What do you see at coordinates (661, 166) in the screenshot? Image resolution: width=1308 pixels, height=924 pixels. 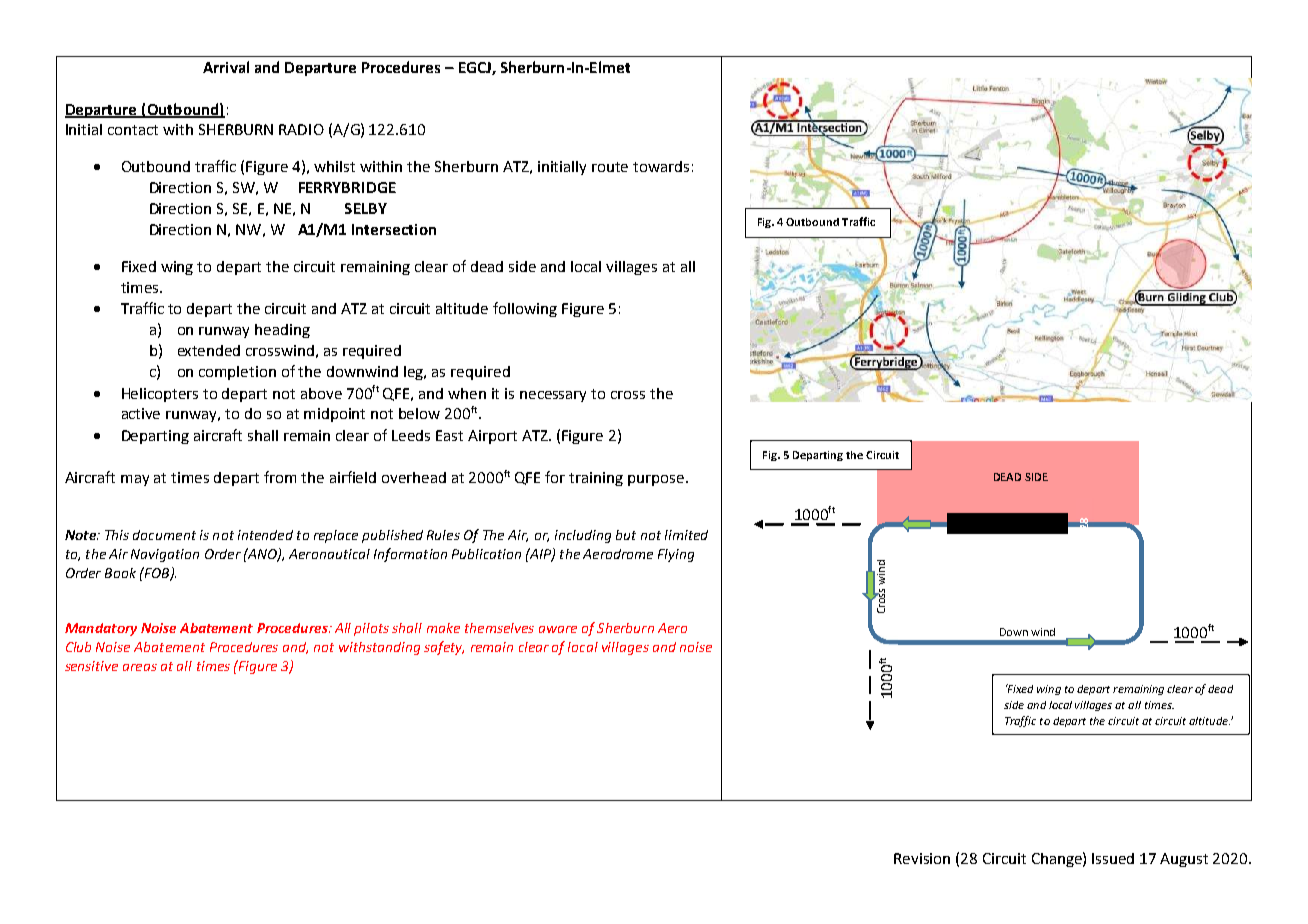 I see `towards` at bounding box center [661, 166].
